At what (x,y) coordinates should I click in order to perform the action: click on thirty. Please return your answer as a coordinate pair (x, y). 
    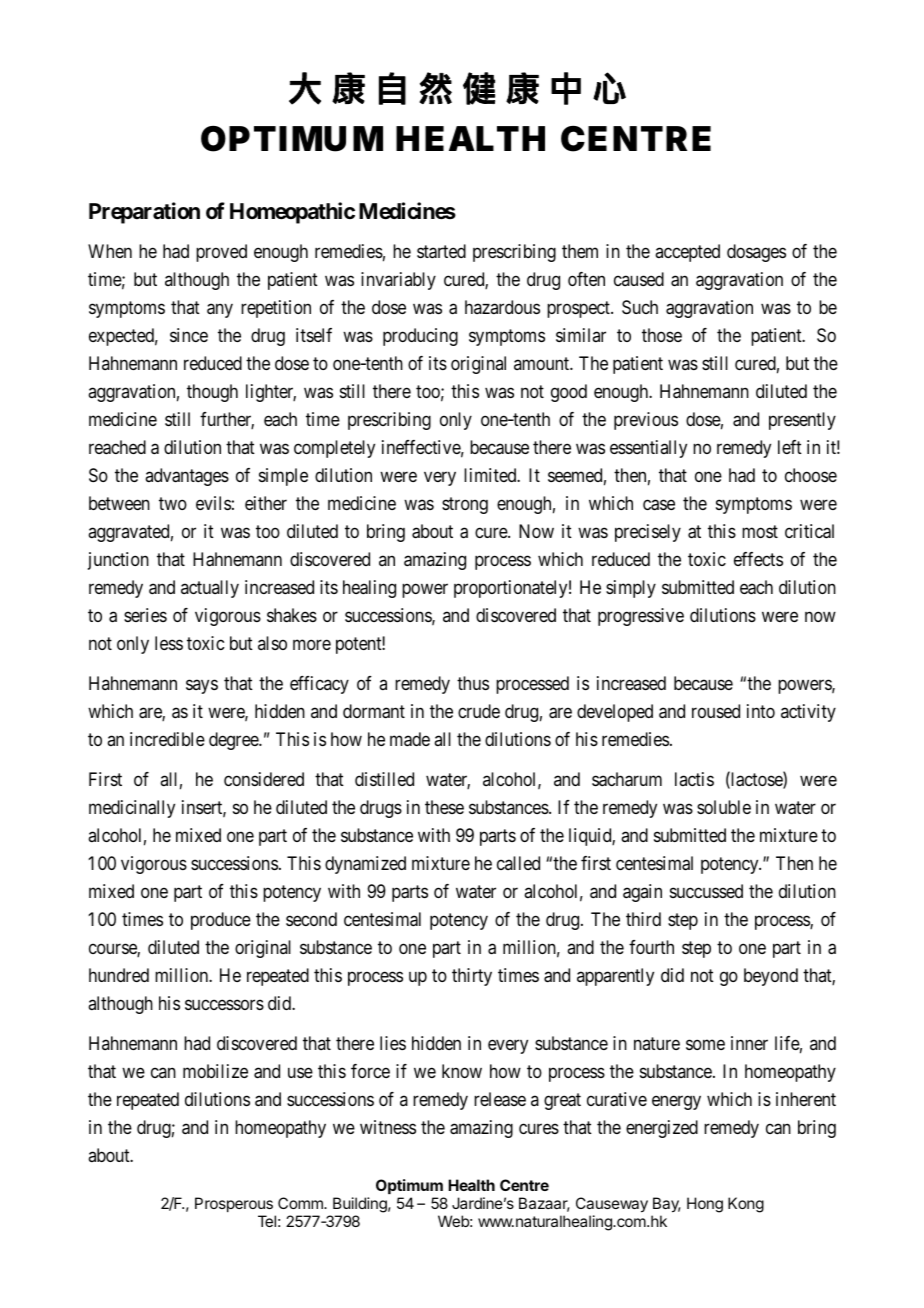
    Looking at the image, I should click on (472, 977).
